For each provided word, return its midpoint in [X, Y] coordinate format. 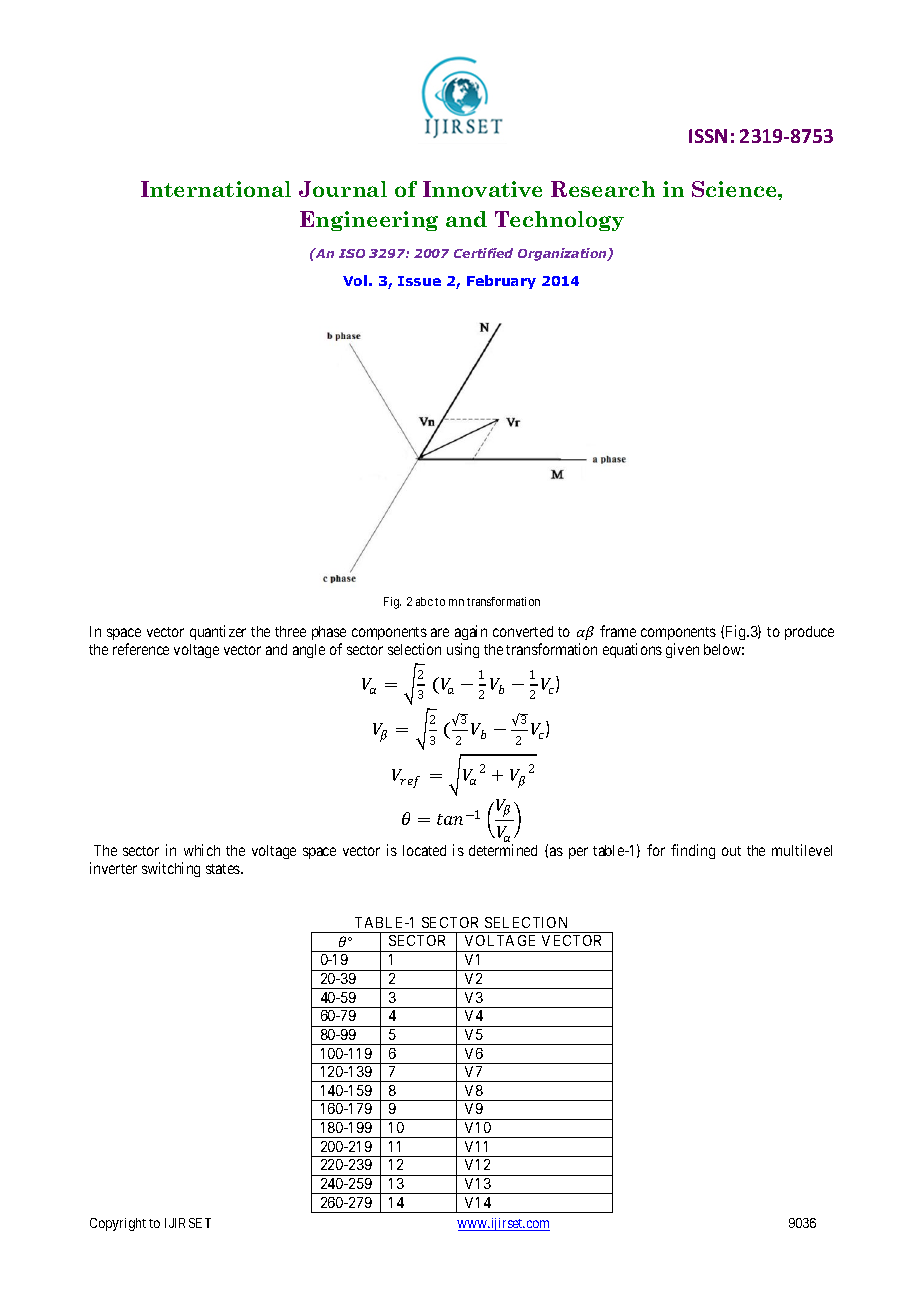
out [731, 851]
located [424, 850]
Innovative [482, 189]
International [216, 189]
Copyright [118, 1224]
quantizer [218, 632]
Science [735, 189]
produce [809, 633]
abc [424, 601]
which [202, 850]
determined [503, 850]
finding [693, 851]
